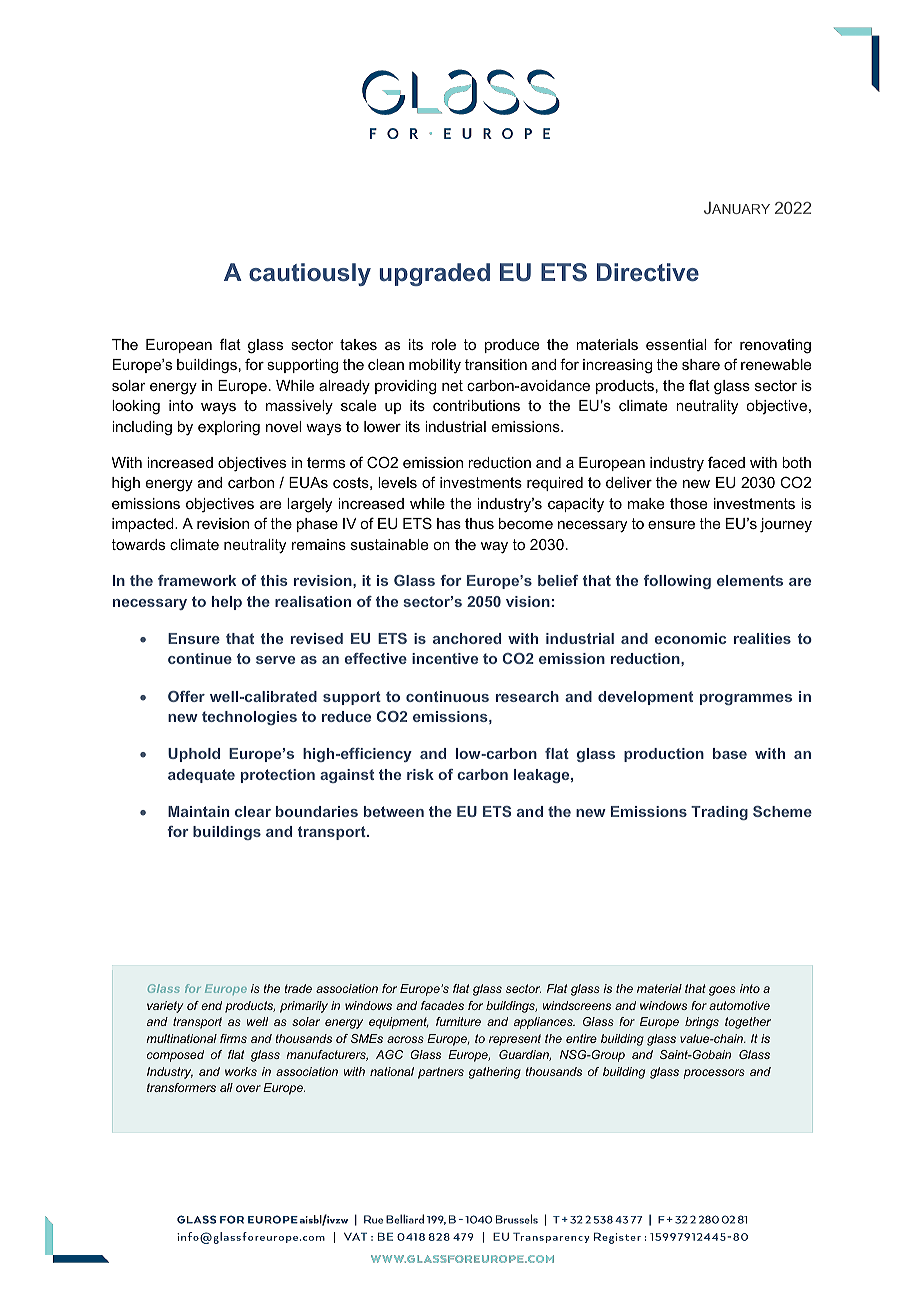 This screenshot has width=924, height=1308. What do you see at coordinates (467, 638) in the screenshot?
I see `anchored` at bounding box center [467, 638].
